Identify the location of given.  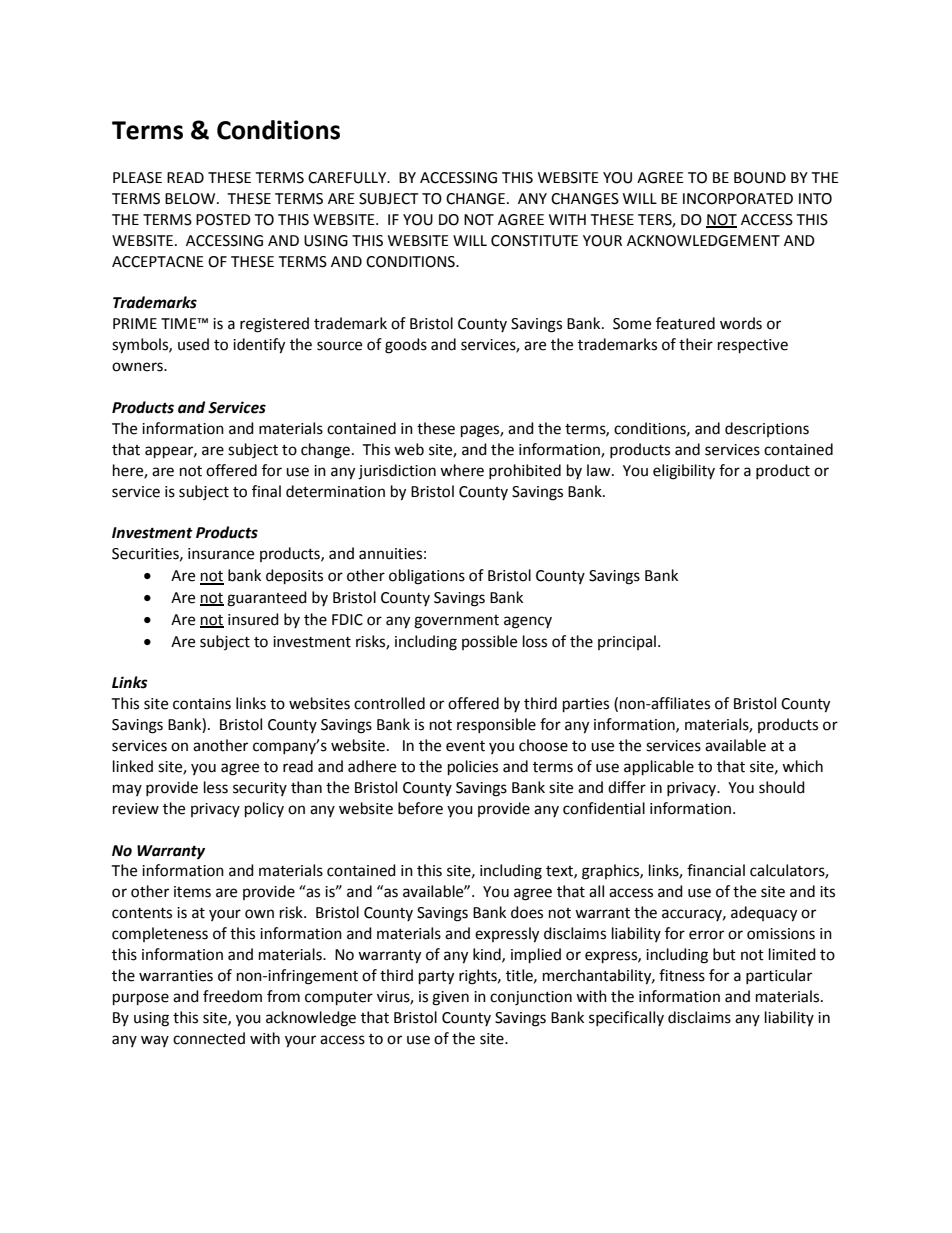
(450, 998).
